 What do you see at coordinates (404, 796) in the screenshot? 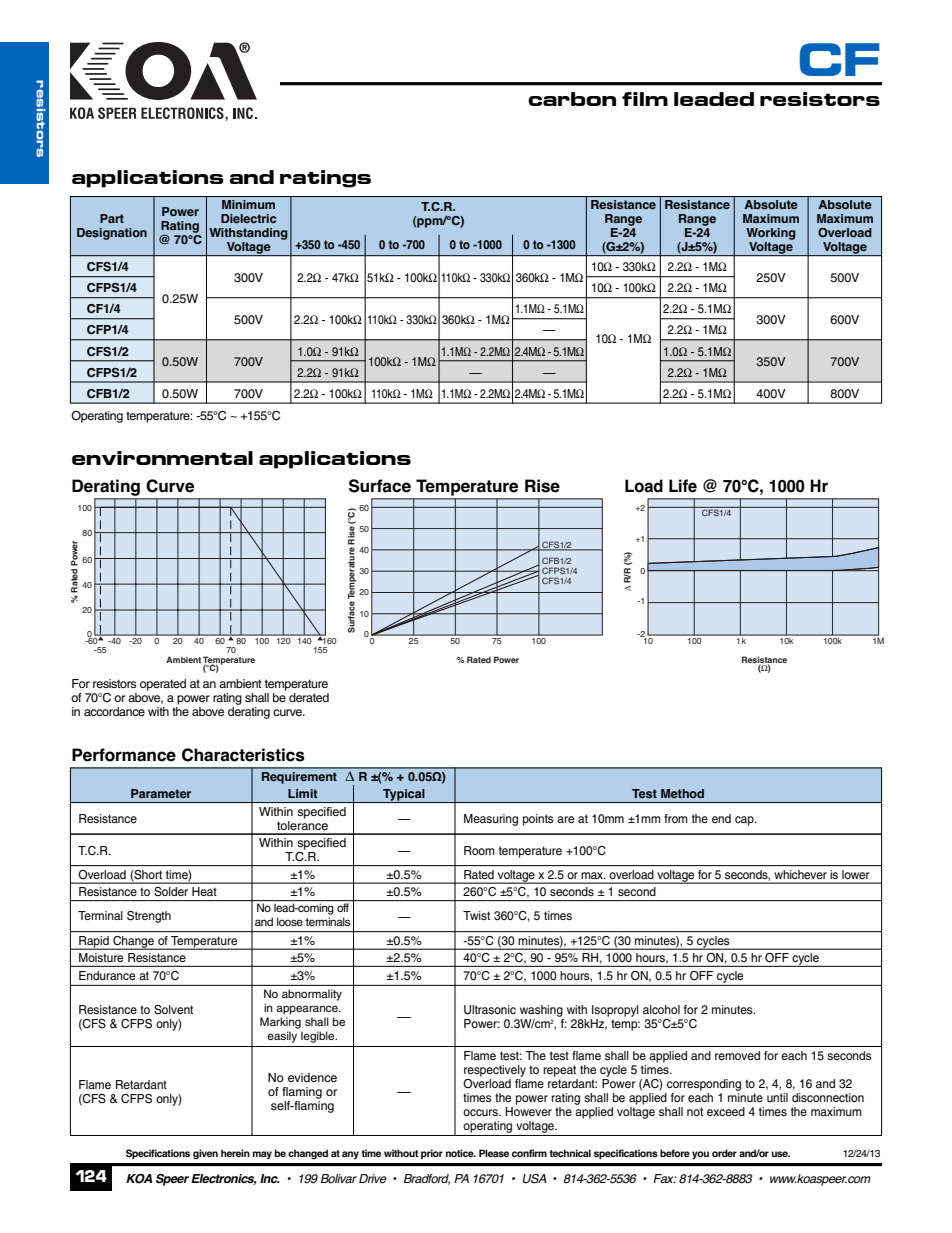
I see `Typical` at bounding box center [404, 796].
